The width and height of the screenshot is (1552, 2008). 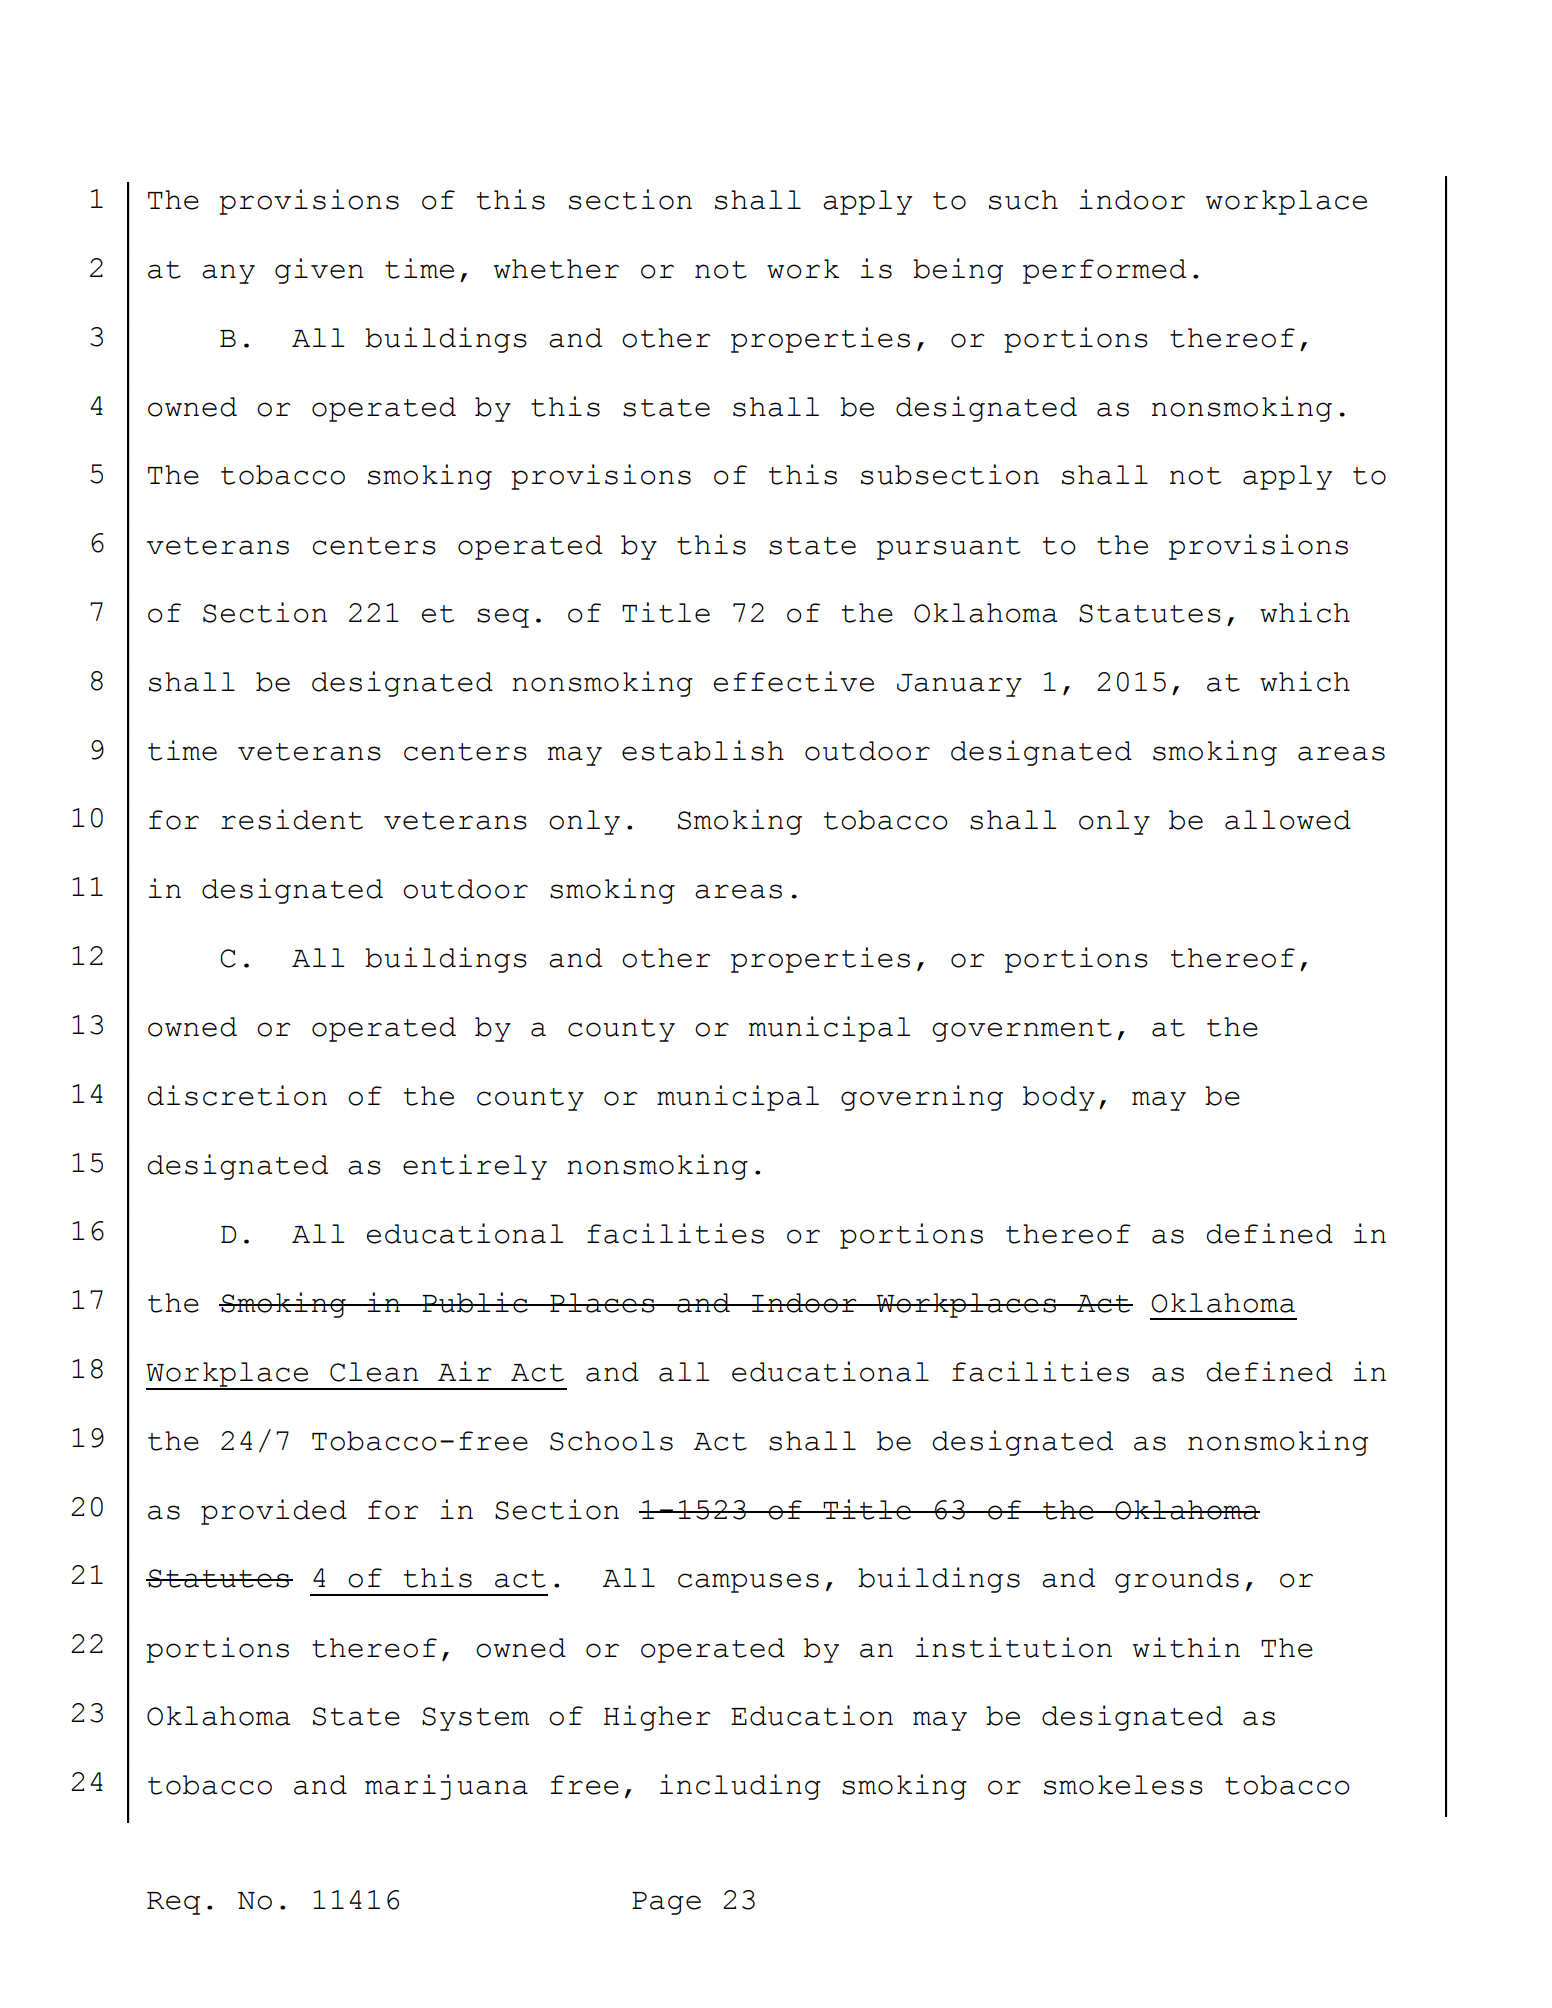 What do you see at coordinates (173, 1903) in the screenshot?
I see `Req` at bounding box center [173, 1903].
